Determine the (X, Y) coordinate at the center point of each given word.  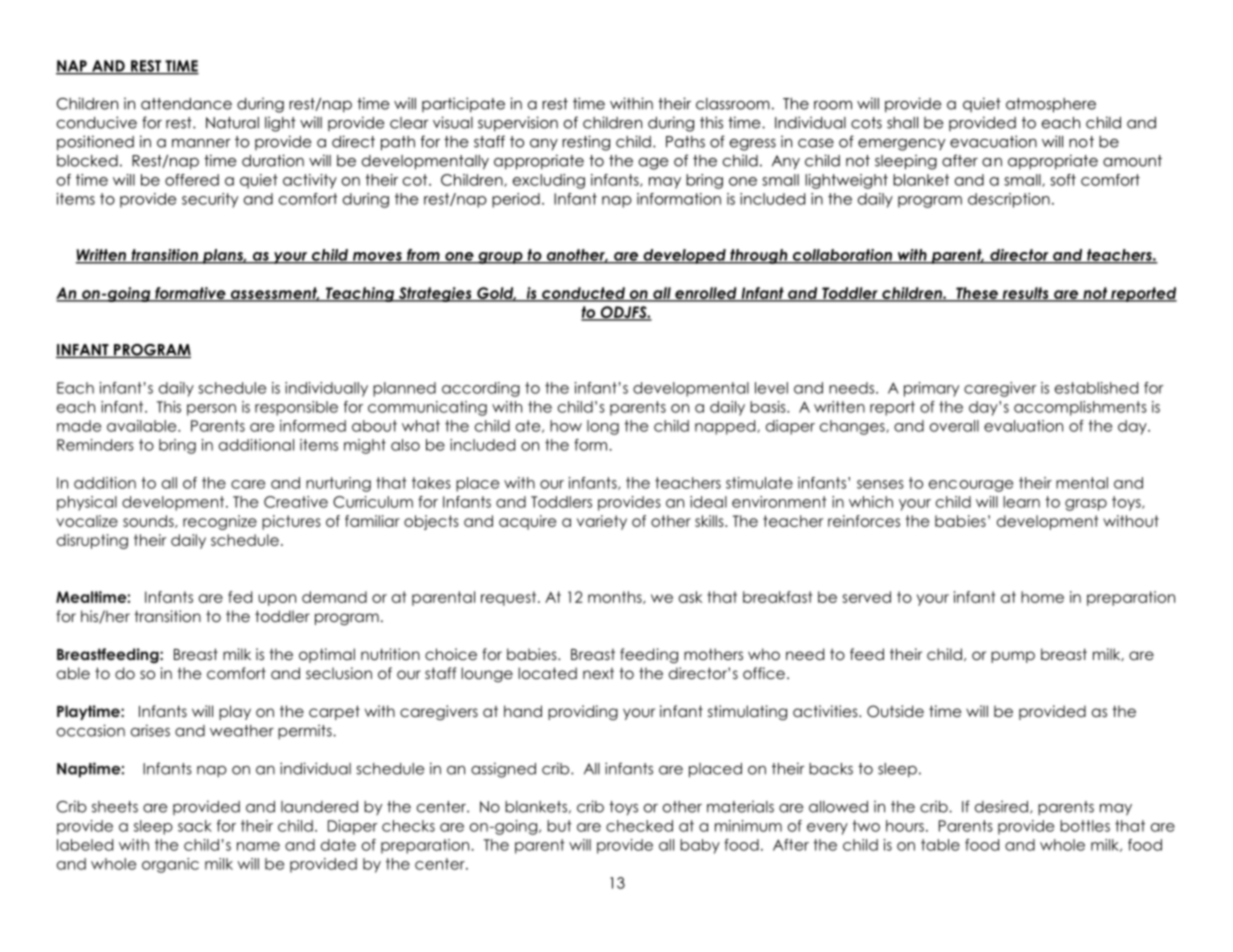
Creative (296, 502)
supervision (518, 124)
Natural (232, 123)
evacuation (993, 141)
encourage (971, 486)
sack (195, 826)
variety (602, 522)
